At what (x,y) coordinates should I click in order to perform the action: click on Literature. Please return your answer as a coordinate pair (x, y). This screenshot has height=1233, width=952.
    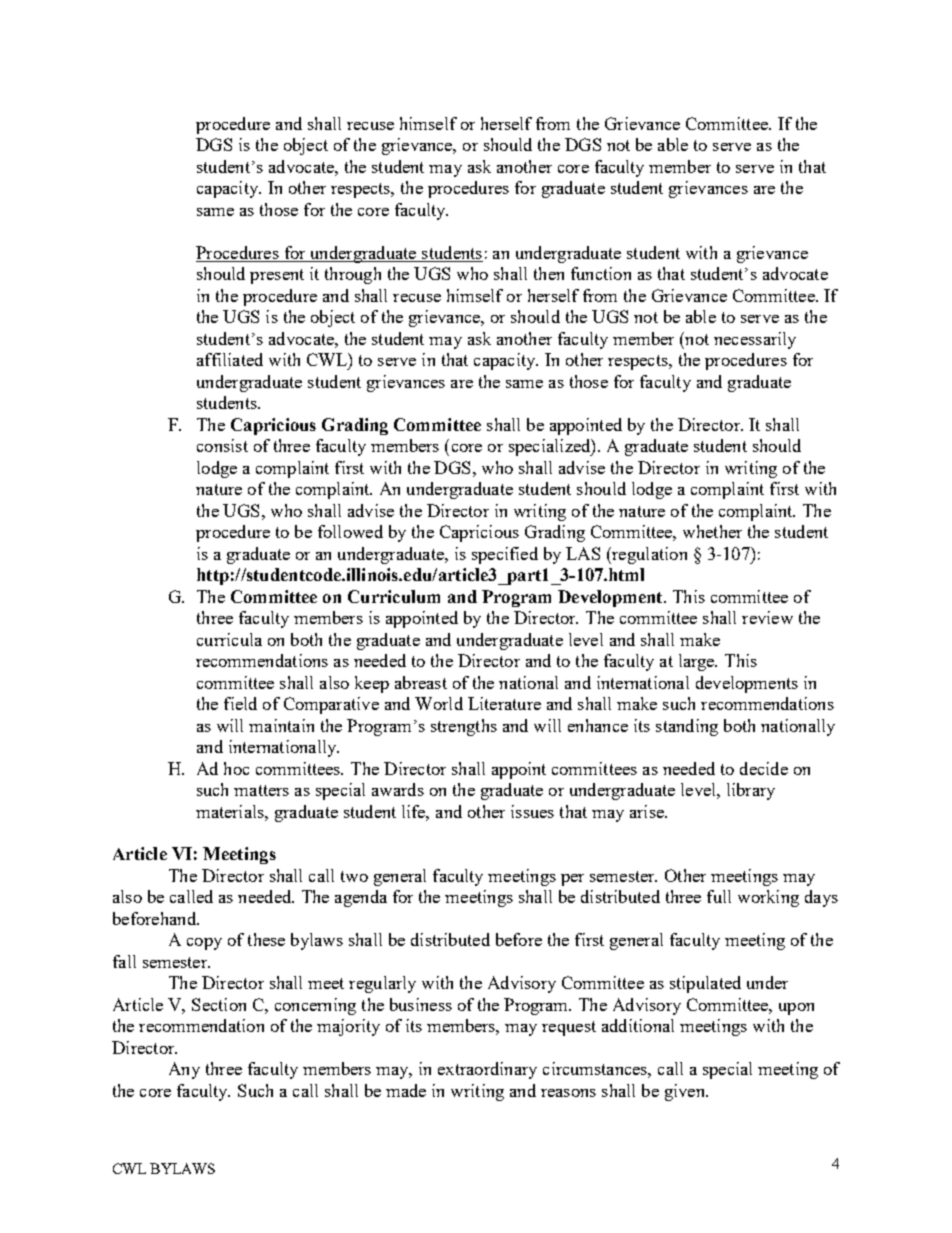
    Looking at the image, I should click on (504, 703).
